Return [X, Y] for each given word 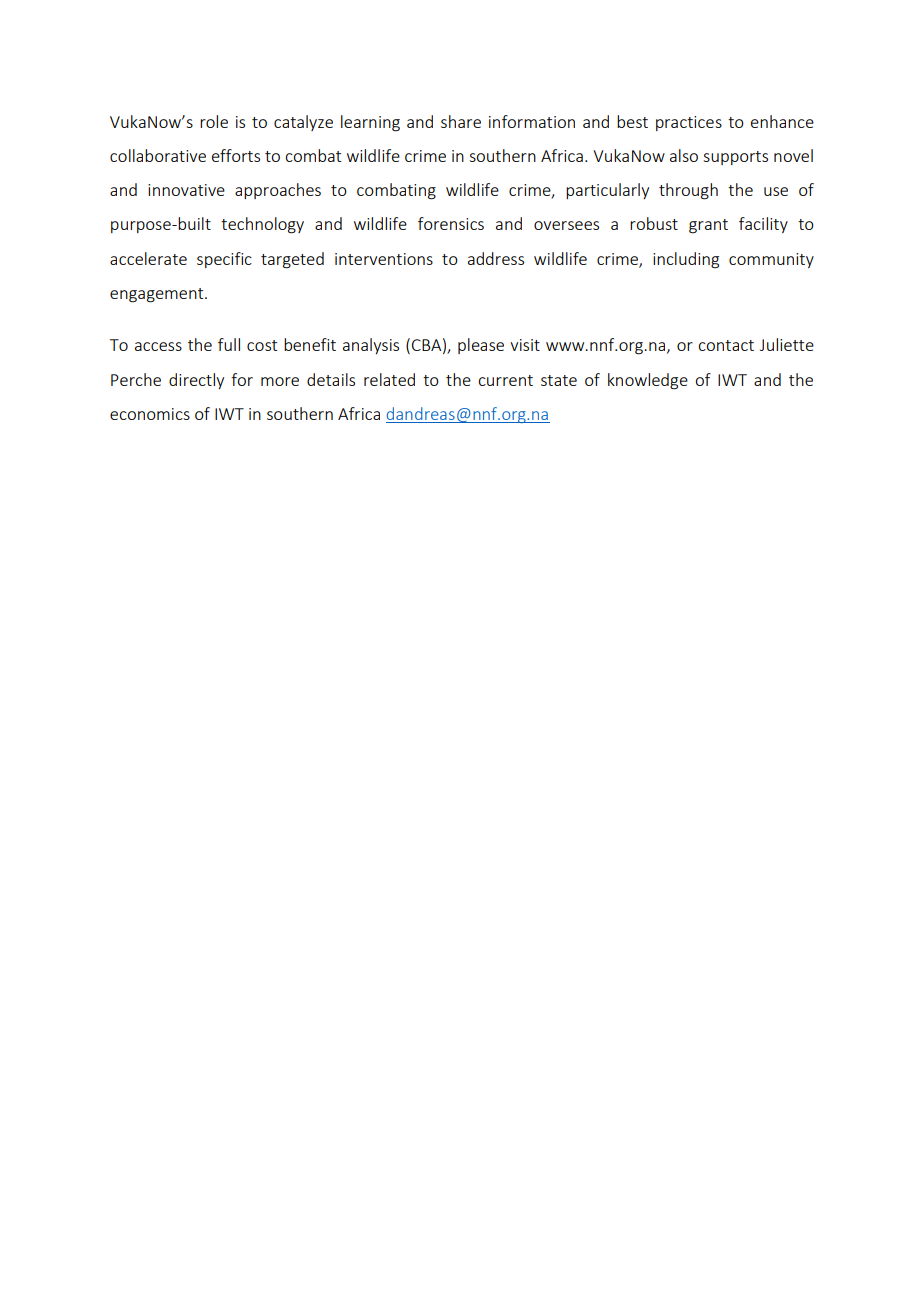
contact [726, 345]
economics [150, 414]
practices [689, 123]
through [688, 191]
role [214, 121]
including [686, 260]
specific [224, 260]
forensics [451, 223]
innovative [186, 190]
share [461, 121]
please [481, 346]
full [229, 344]
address [496, 258]
